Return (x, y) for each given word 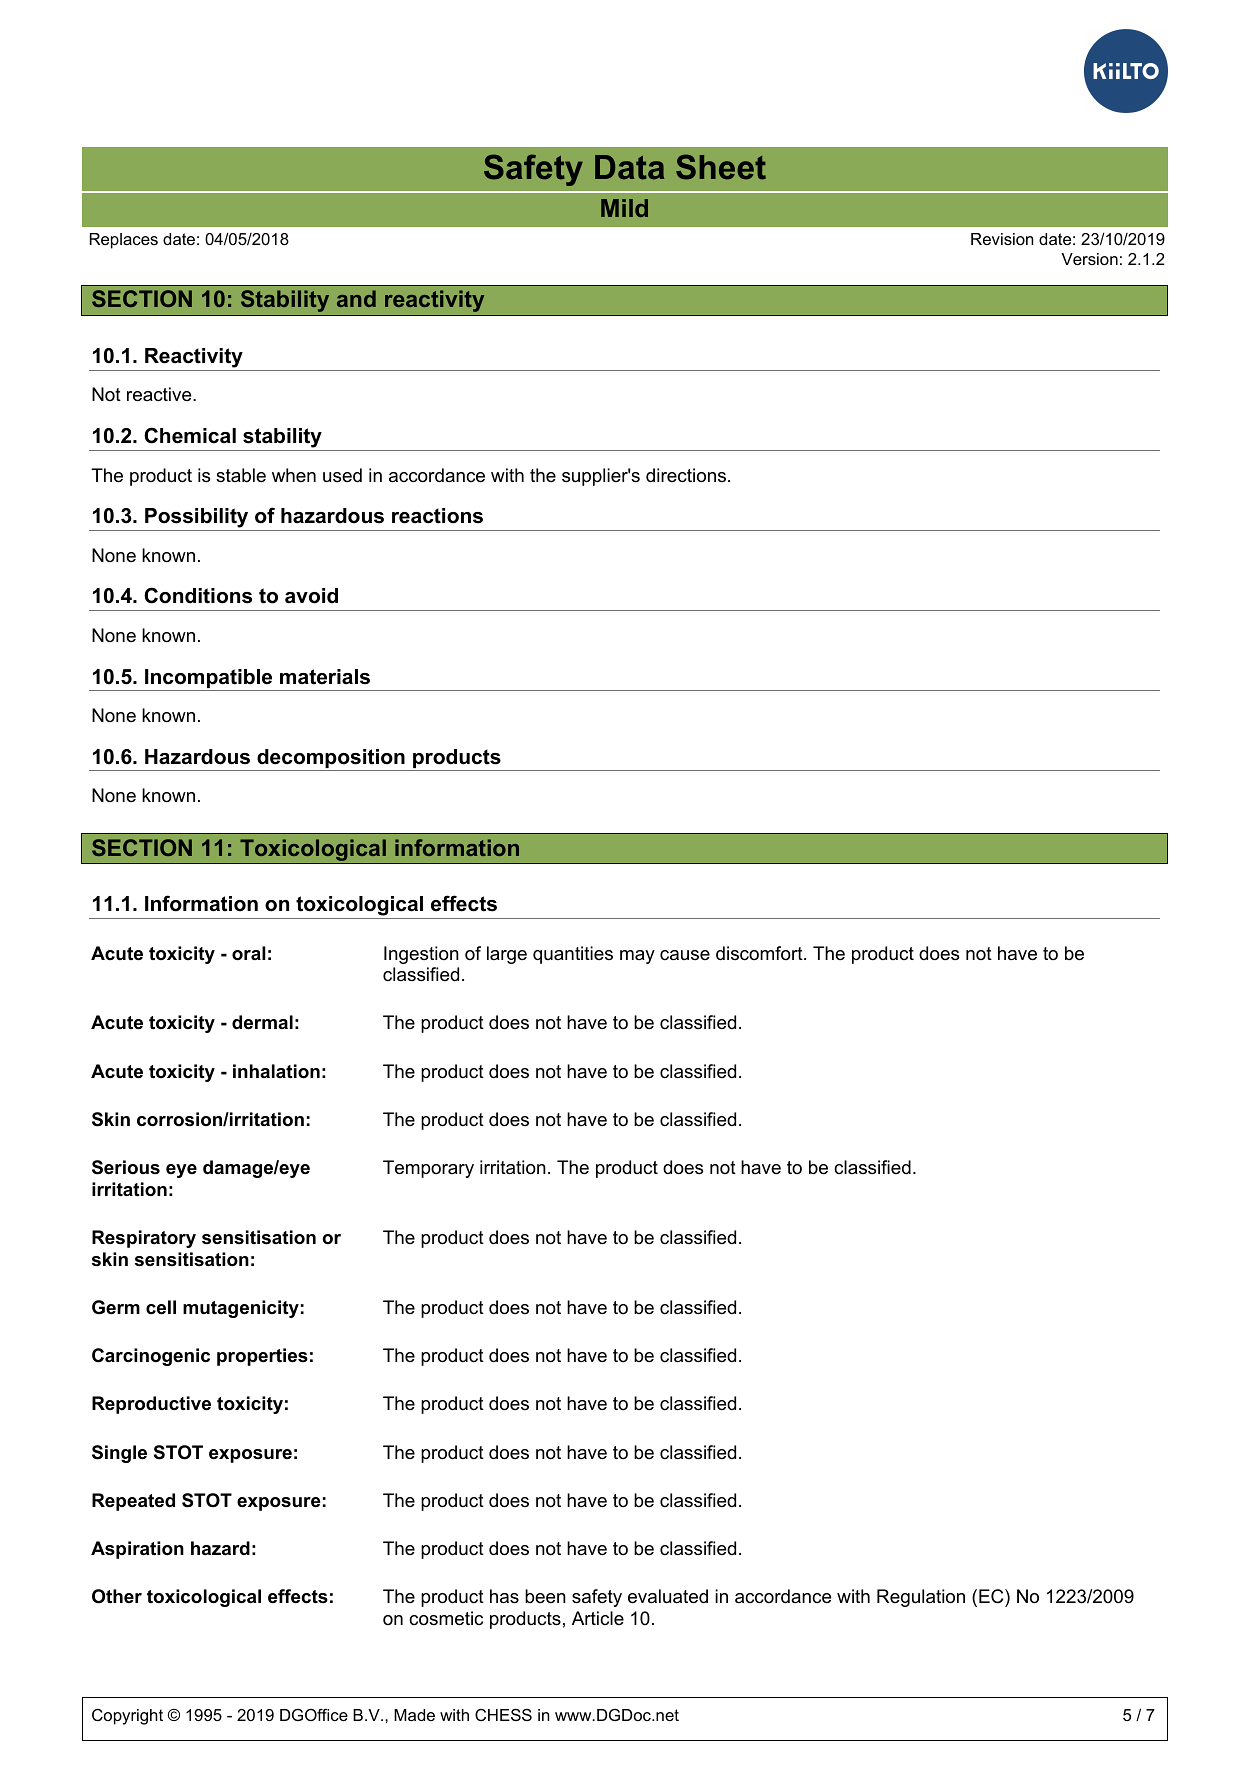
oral (249, 953)
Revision (1002, 239)
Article (598, 1618)
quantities (573, 955)
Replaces (124, 241)
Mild (624, 208)
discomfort (760, 953)
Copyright (127, 1717)
